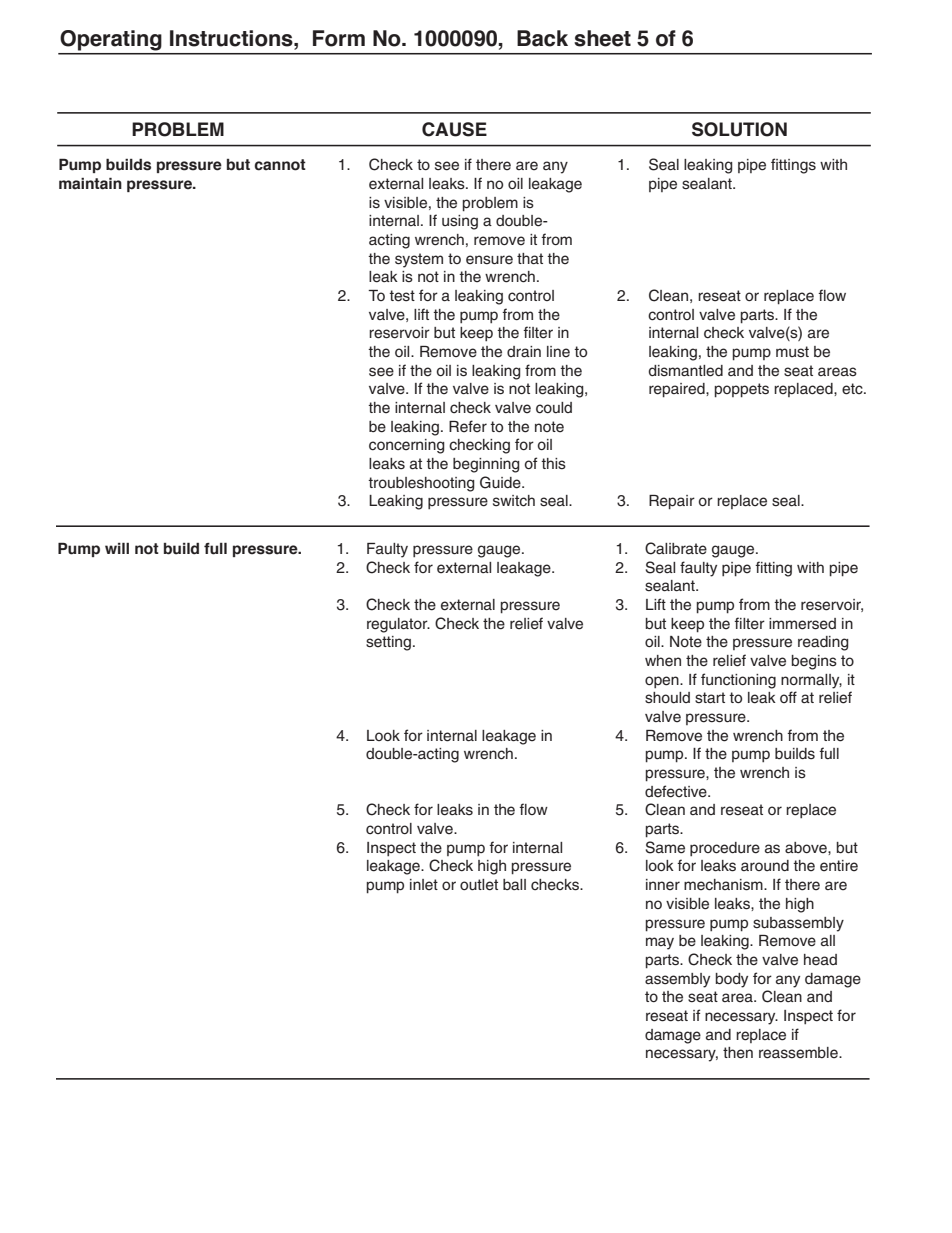 The height and width of the document is (1233, 952). I want to click on will, so click(117, 548).
